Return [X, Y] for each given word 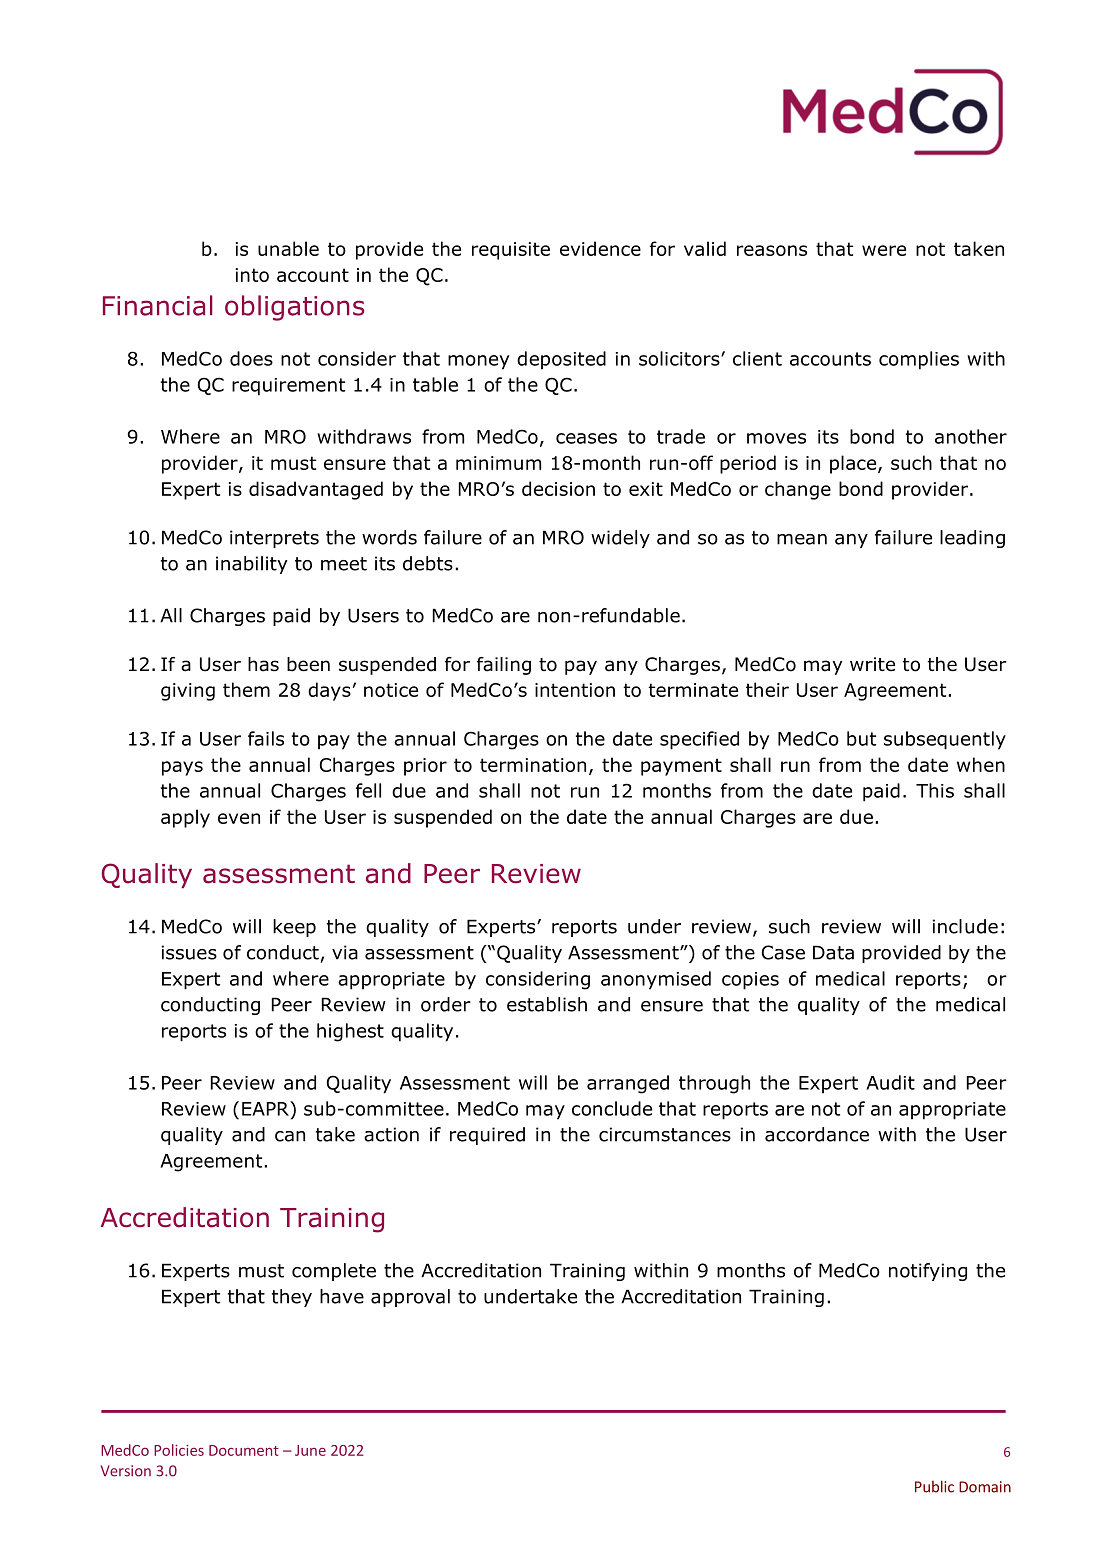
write [872, 664]
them [246, 689]
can [290, 1136]
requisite [511, 251]
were [884, 250]
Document [244, 1450]
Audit [890, 1082]
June [310, 1450]
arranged [628, 1084]
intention [575, 690]
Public [934, 1486]
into [252, 275]
